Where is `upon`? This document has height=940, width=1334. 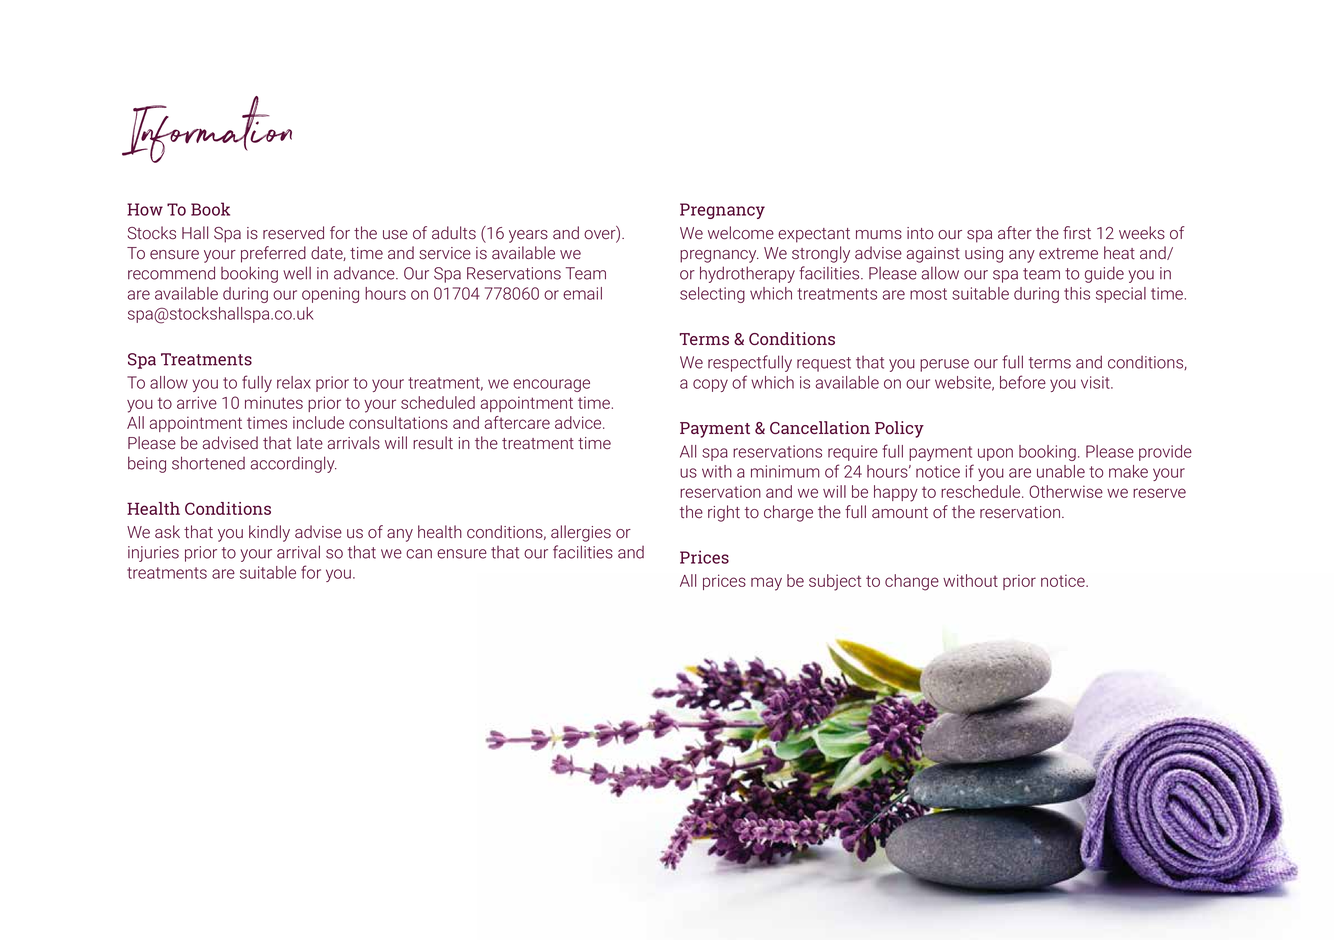
upon is located at coordinates (995, 454).
